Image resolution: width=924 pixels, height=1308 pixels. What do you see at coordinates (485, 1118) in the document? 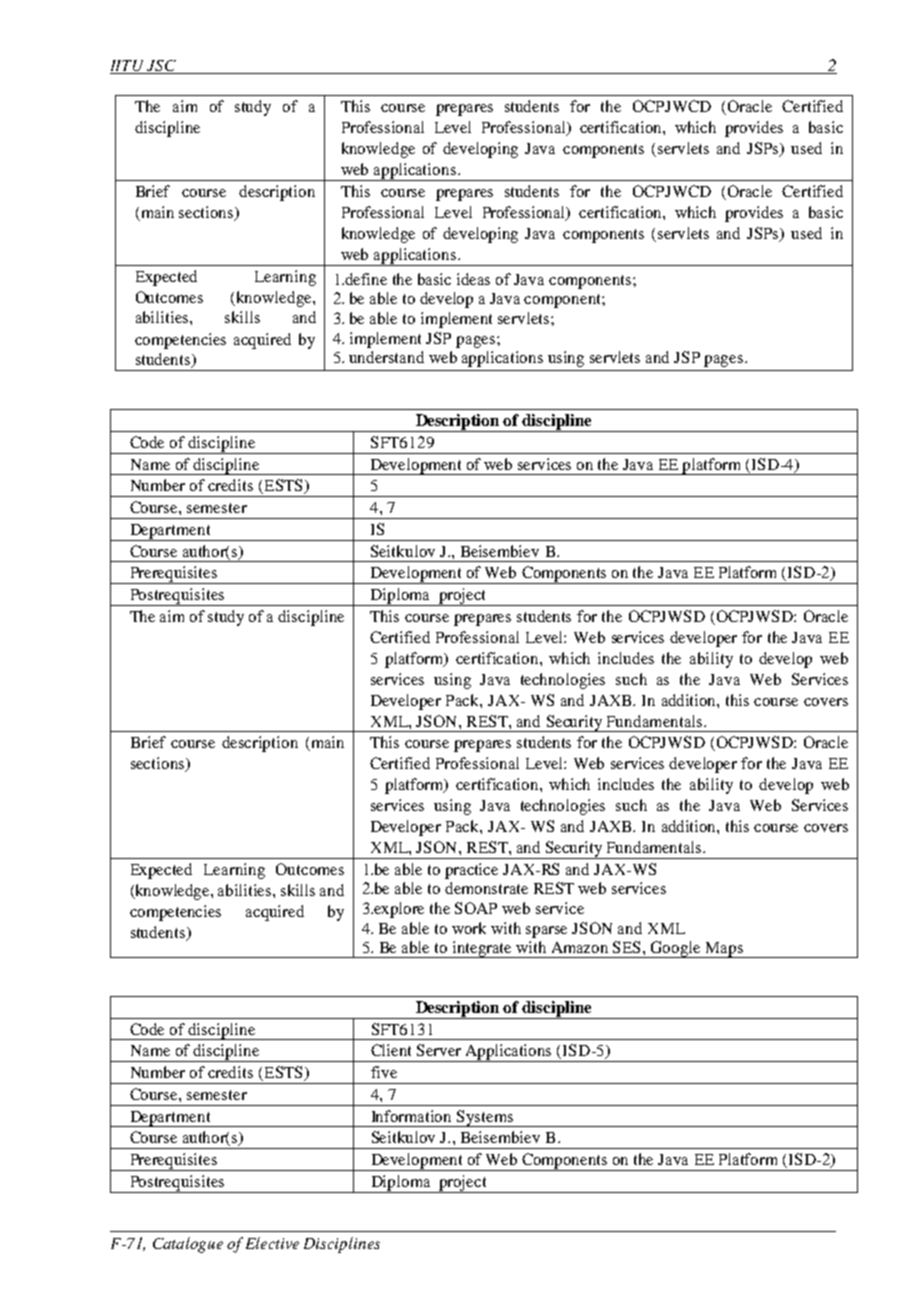
I see `Systems` at bounding box center [485, 1118].
